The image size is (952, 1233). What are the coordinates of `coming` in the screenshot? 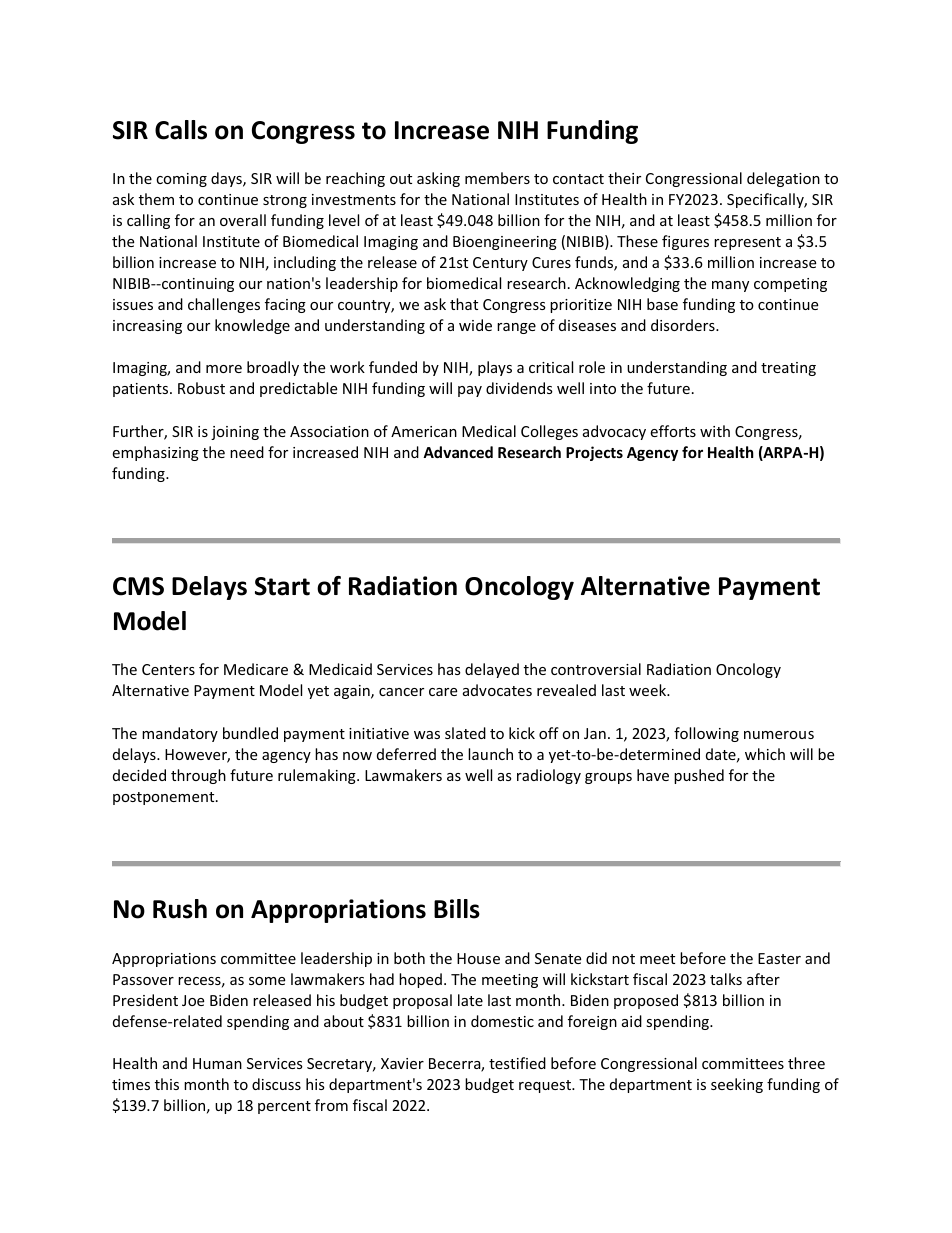 It's located at (181, 180).
